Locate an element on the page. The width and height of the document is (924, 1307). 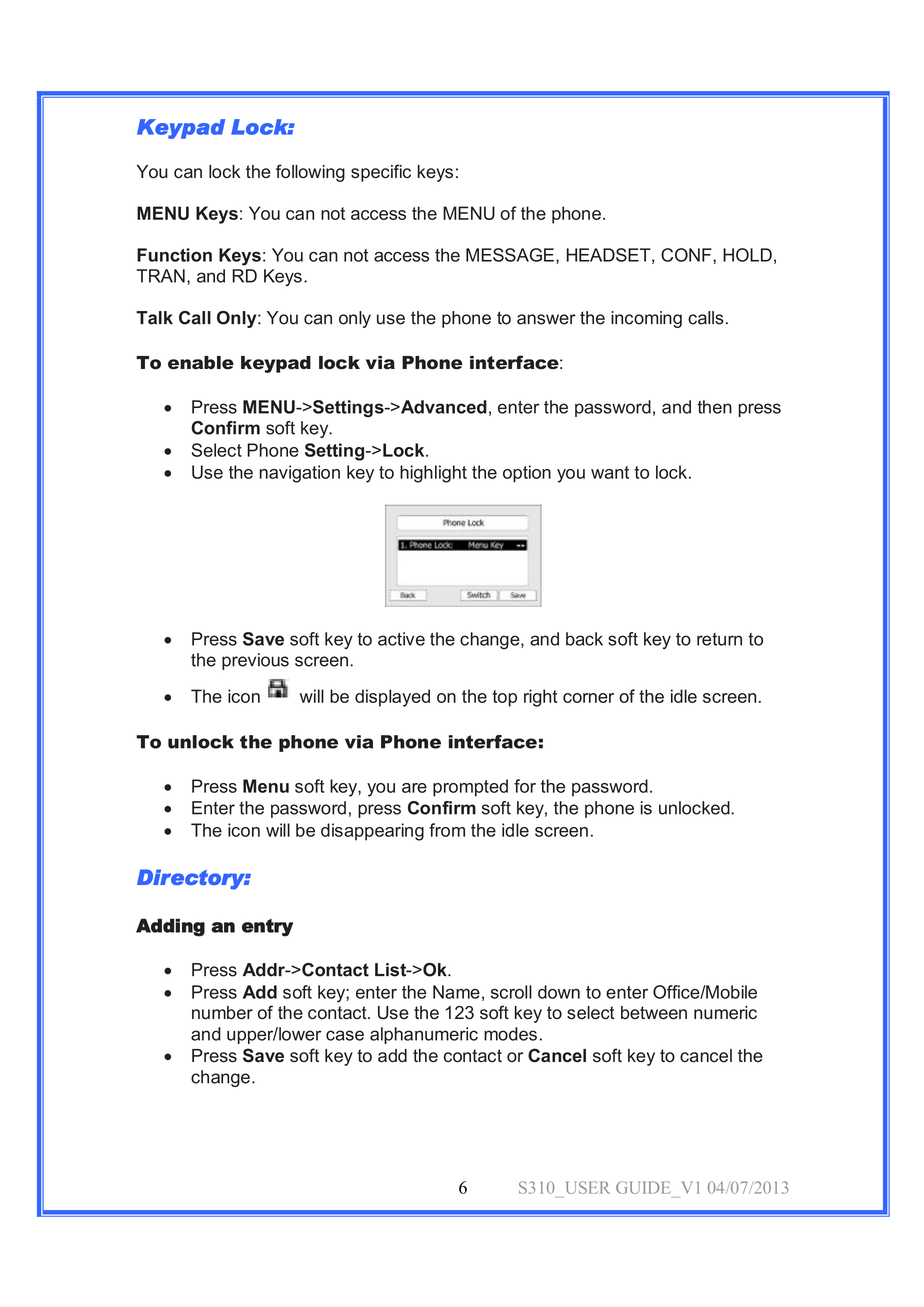
return is located at coordinates (719, 639).
